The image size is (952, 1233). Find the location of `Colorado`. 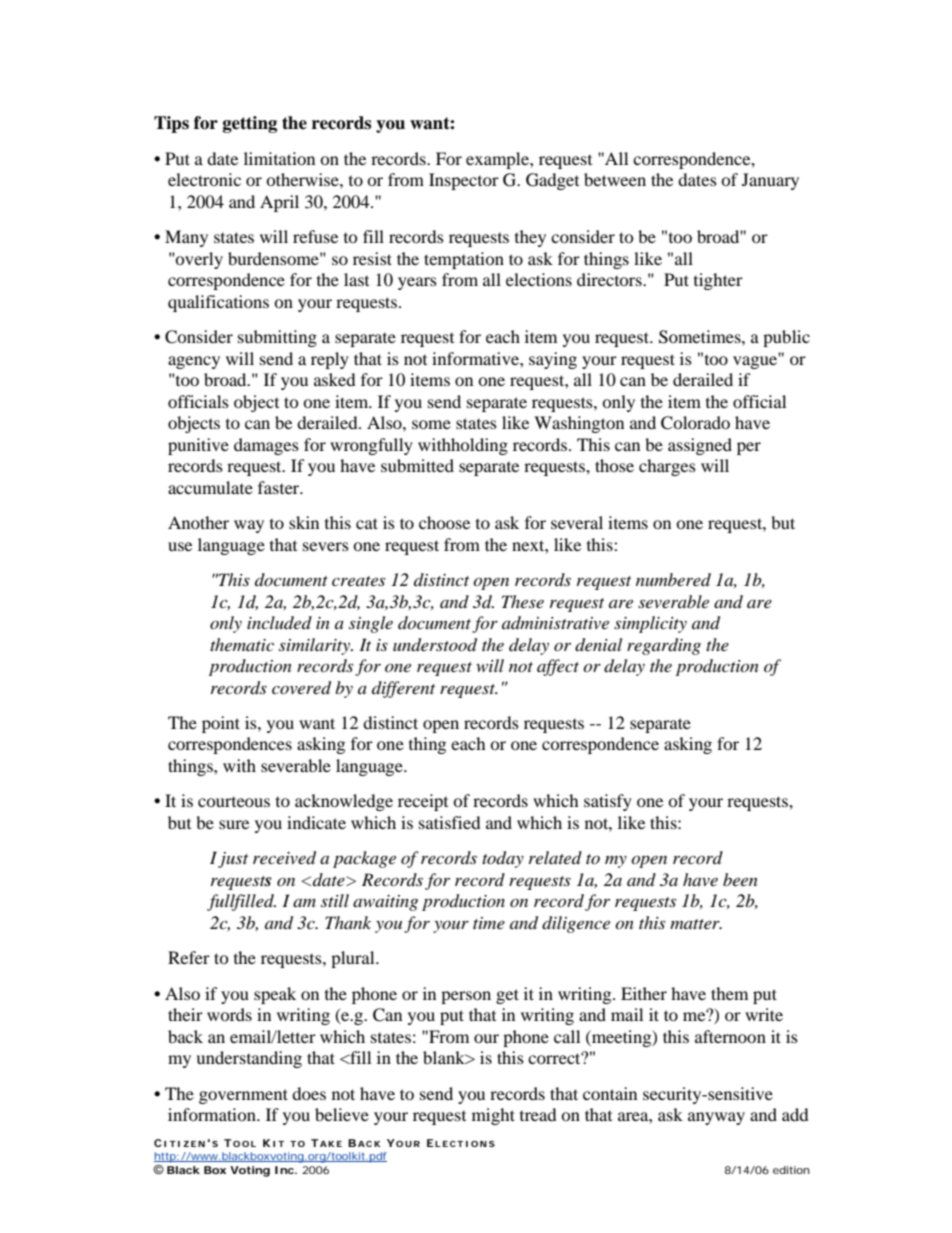

Colorado is located at coordinates (695, 423).
